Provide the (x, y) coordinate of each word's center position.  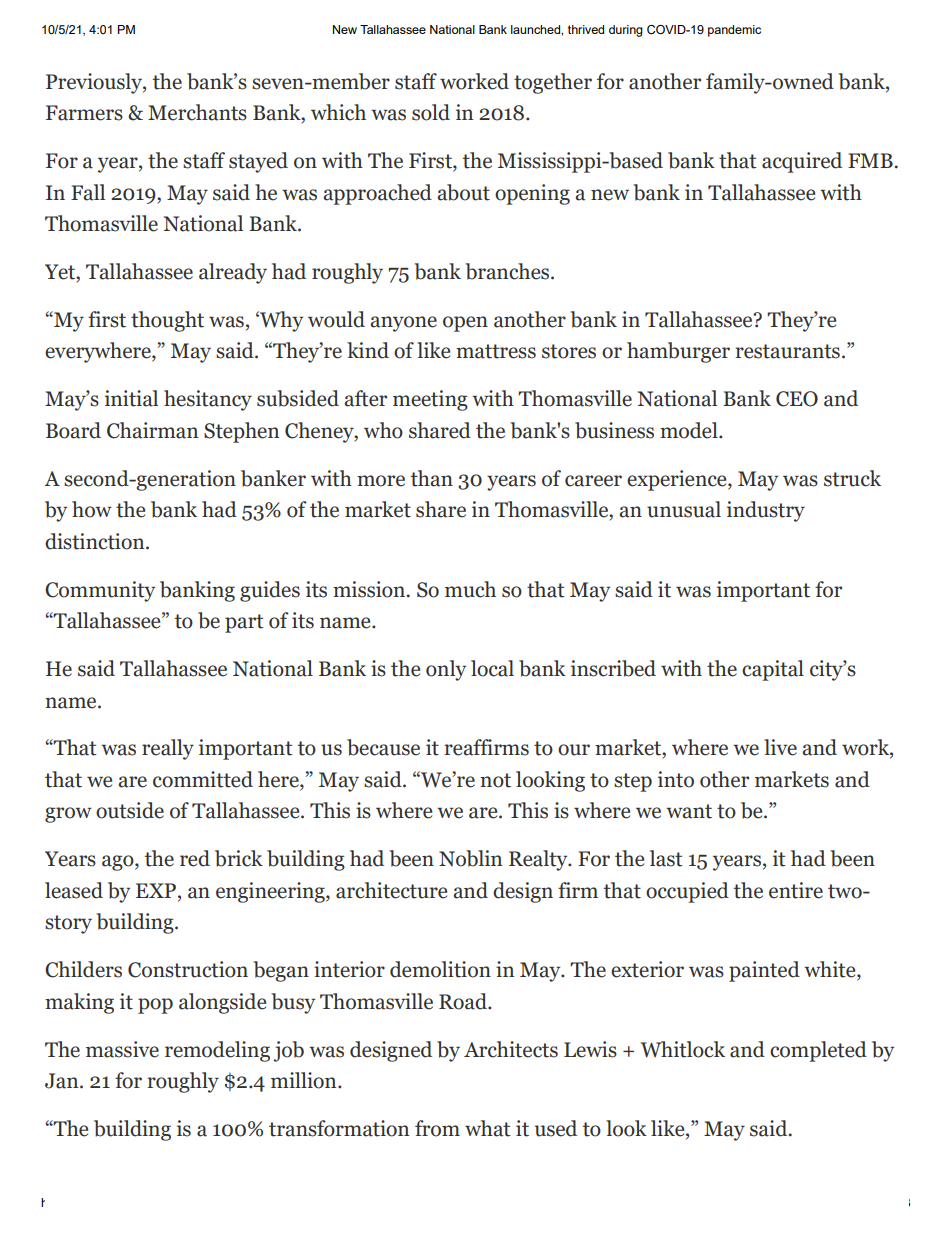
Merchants (197, 112)
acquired (802, 162)
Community (100, 591)
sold (431, 112)
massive (122, 1049)
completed (818, 1051)
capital (773, 670)
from (437, 1128)
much (470, 589)
